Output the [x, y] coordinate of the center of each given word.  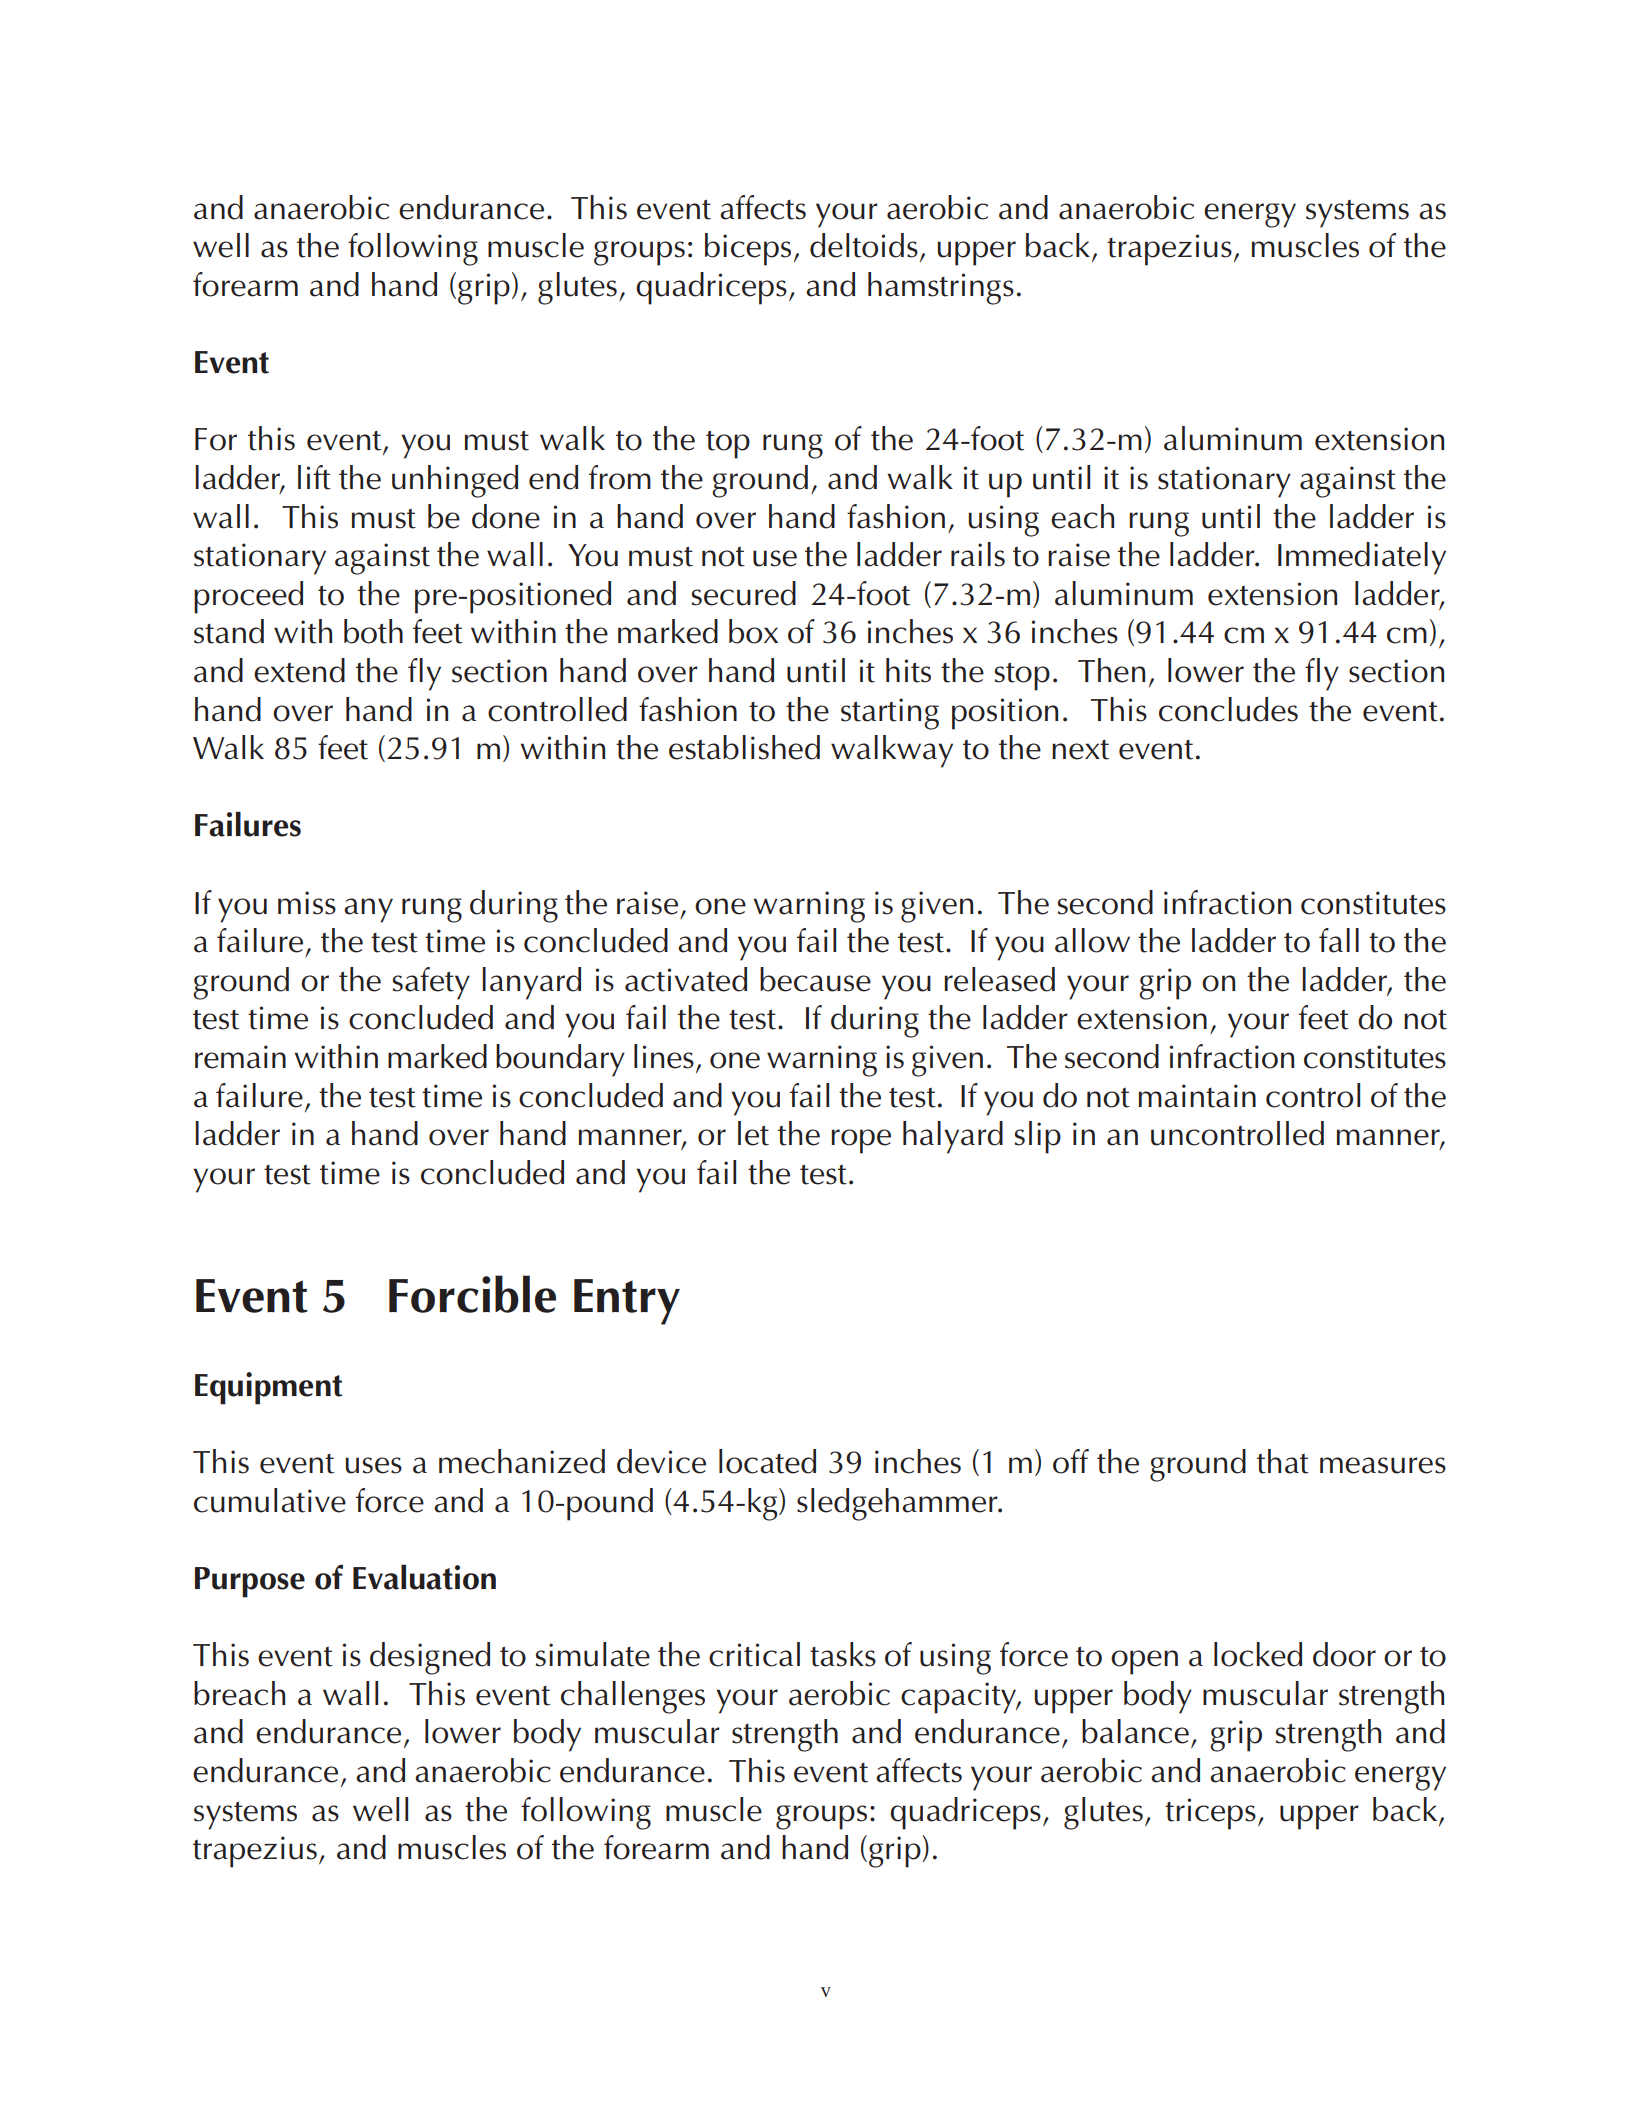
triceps [1210, 1814]
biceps [748, 249]
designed [430, 1658]
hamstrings [941, 288]
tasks [843, 1654]
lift [314, 477]
